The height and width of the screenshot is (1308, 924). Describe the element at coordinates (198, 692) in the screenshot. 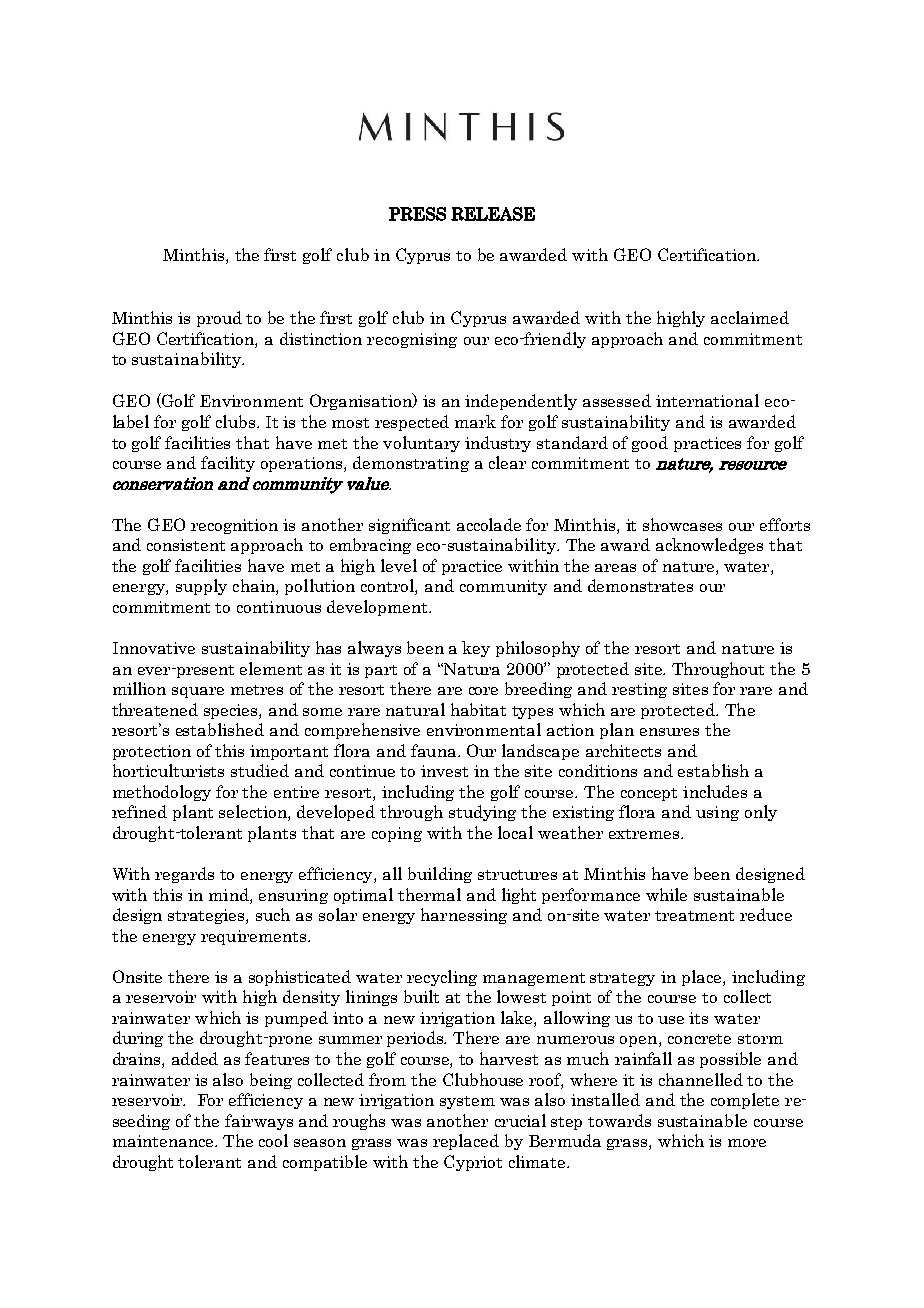

I see `square` at that location.
